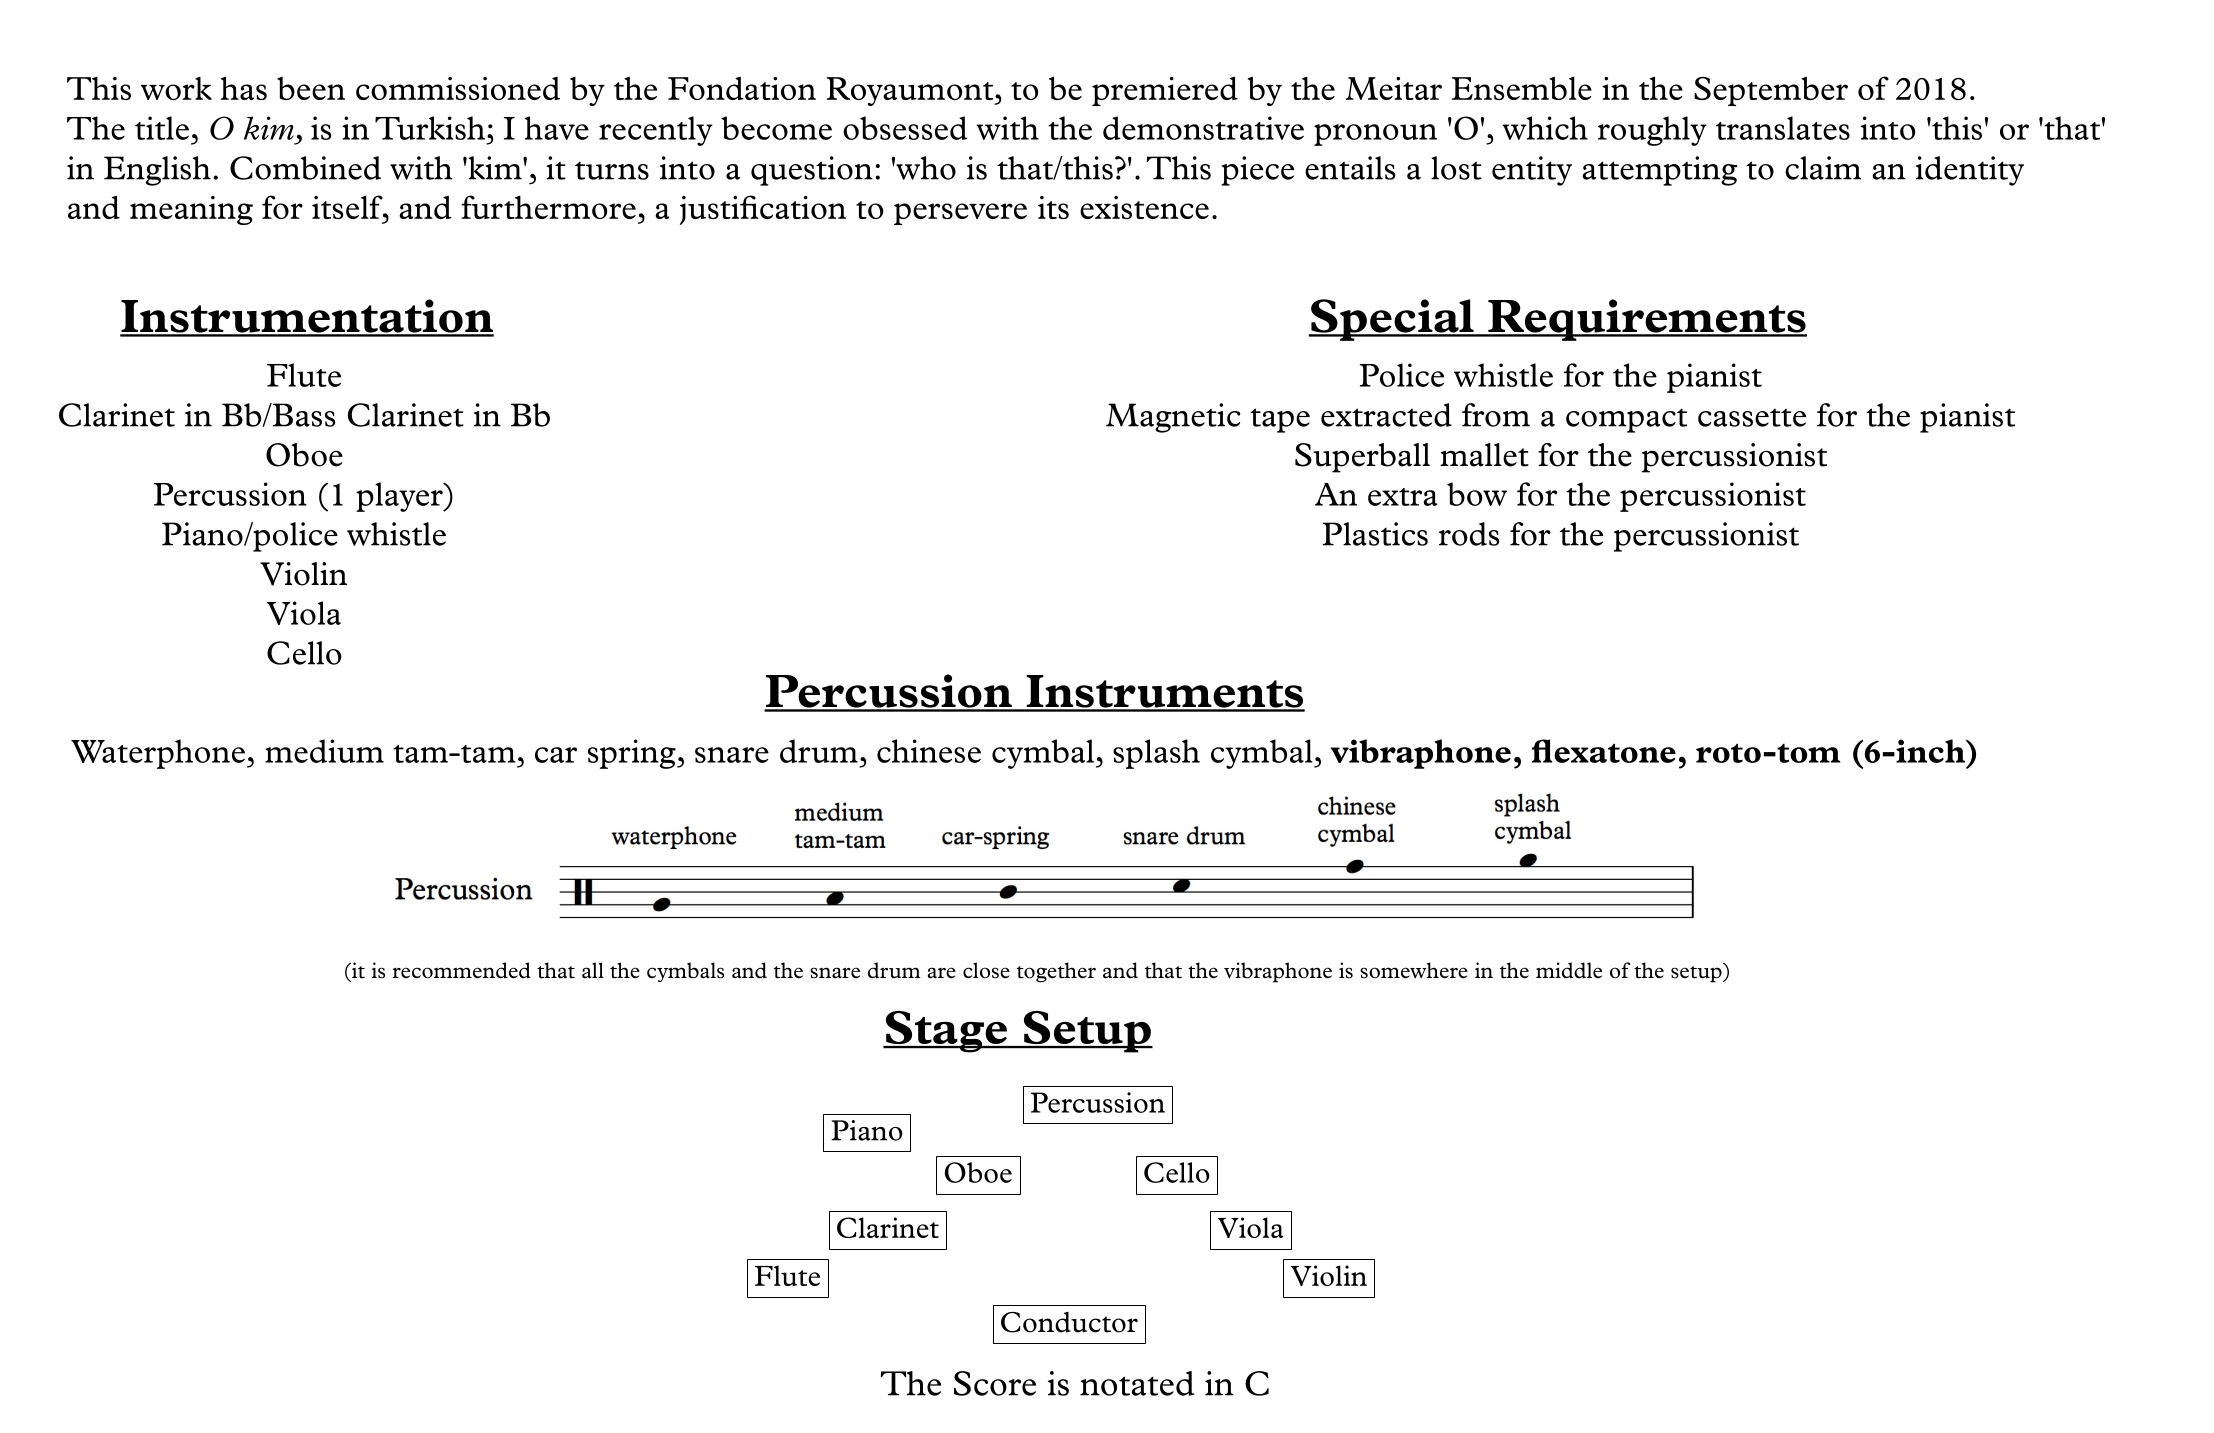  What do you see at coordinates (995, 1383) in the screenshot?
I see `Score` at bounding box center [995, 1383].
